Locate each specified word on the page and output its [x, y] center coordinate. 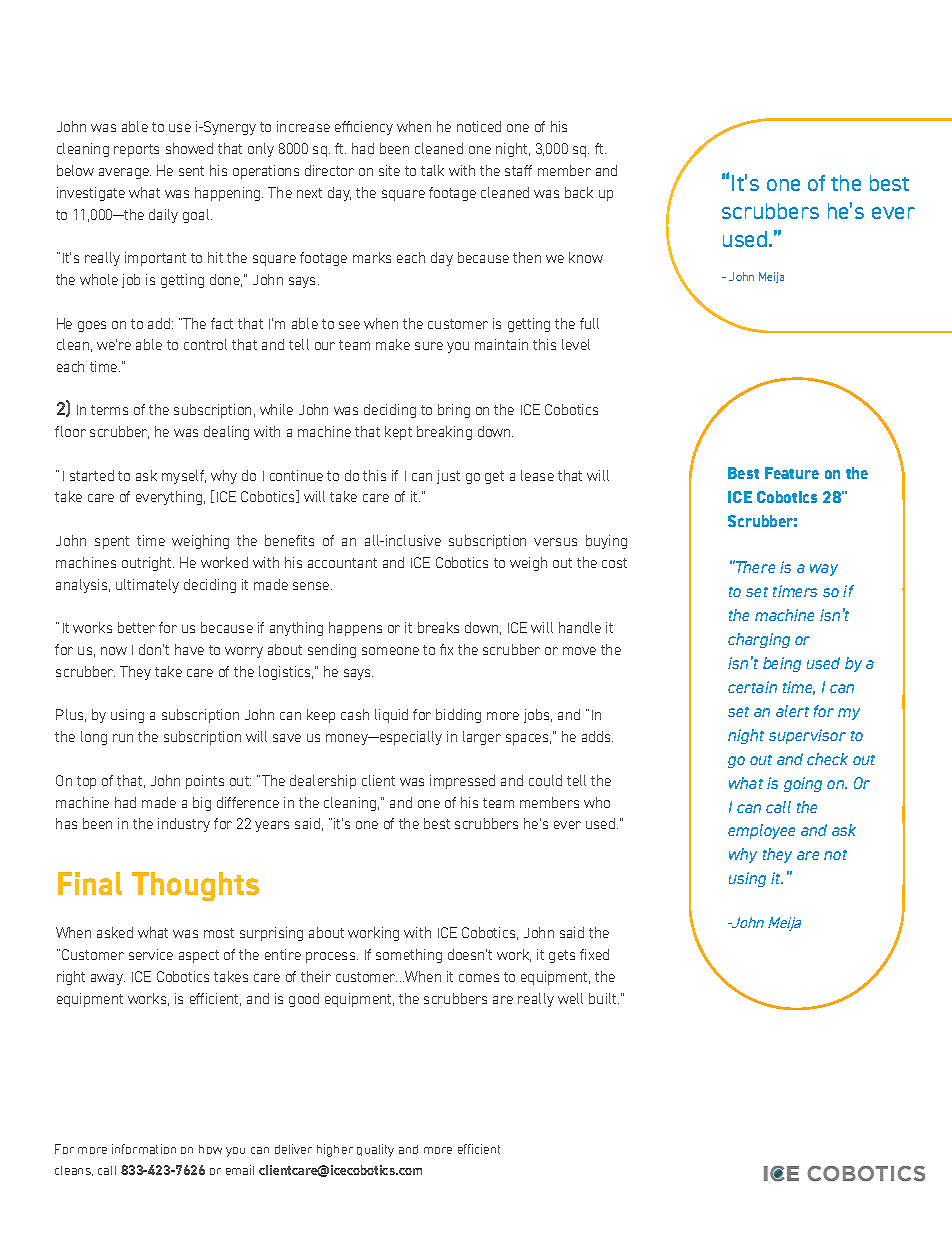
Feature [792, 473]
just [448, 477]
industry [184, 825]
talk [432, 170]
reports [136, 150]
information [144, 1149]
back [579, 192]
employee [761, 831]
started [92, 475]
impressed [462, 782]
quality [375, 1150]
